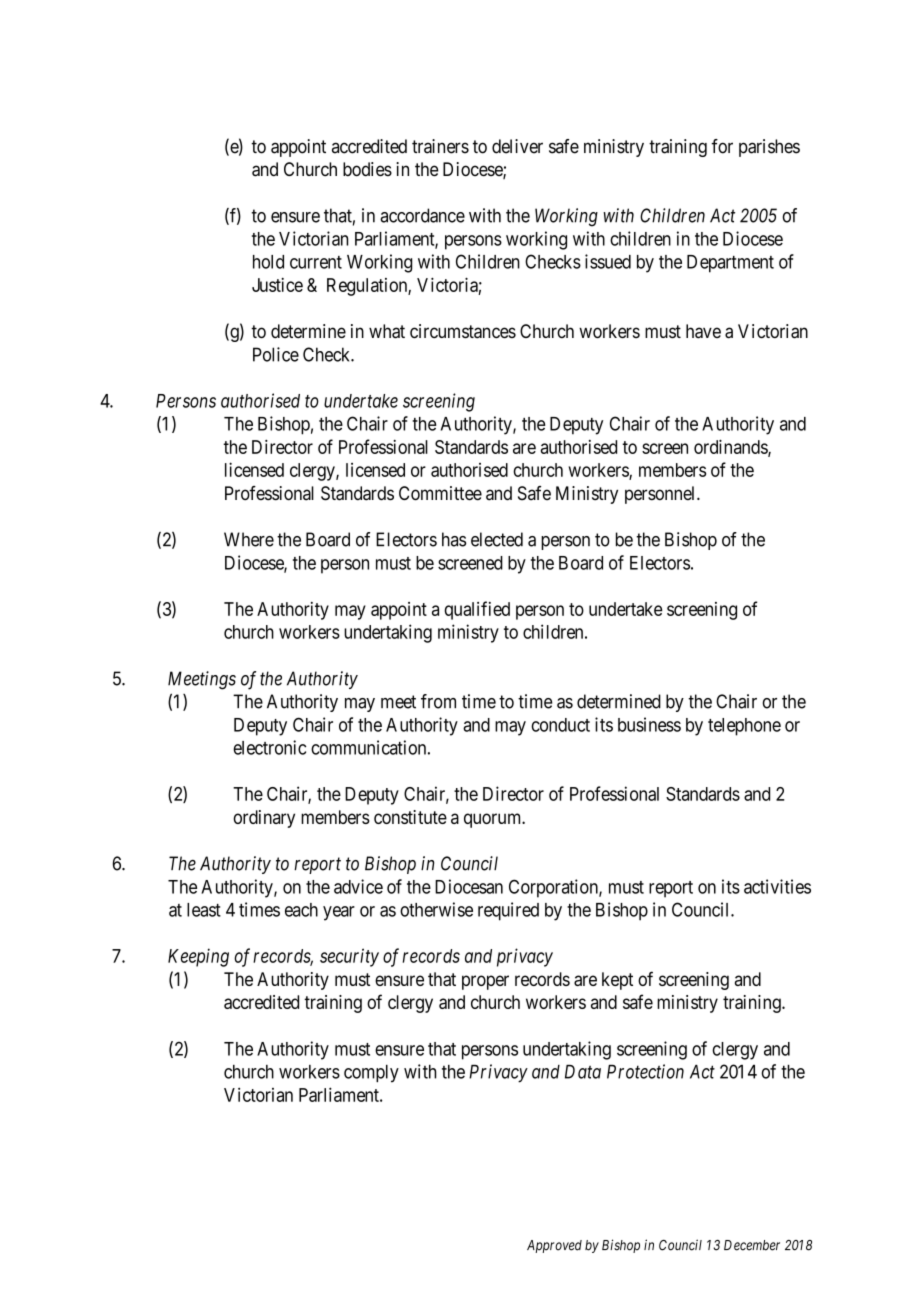 This page has width=924, height=1308. I want to click on elected, so click(497, 539).
